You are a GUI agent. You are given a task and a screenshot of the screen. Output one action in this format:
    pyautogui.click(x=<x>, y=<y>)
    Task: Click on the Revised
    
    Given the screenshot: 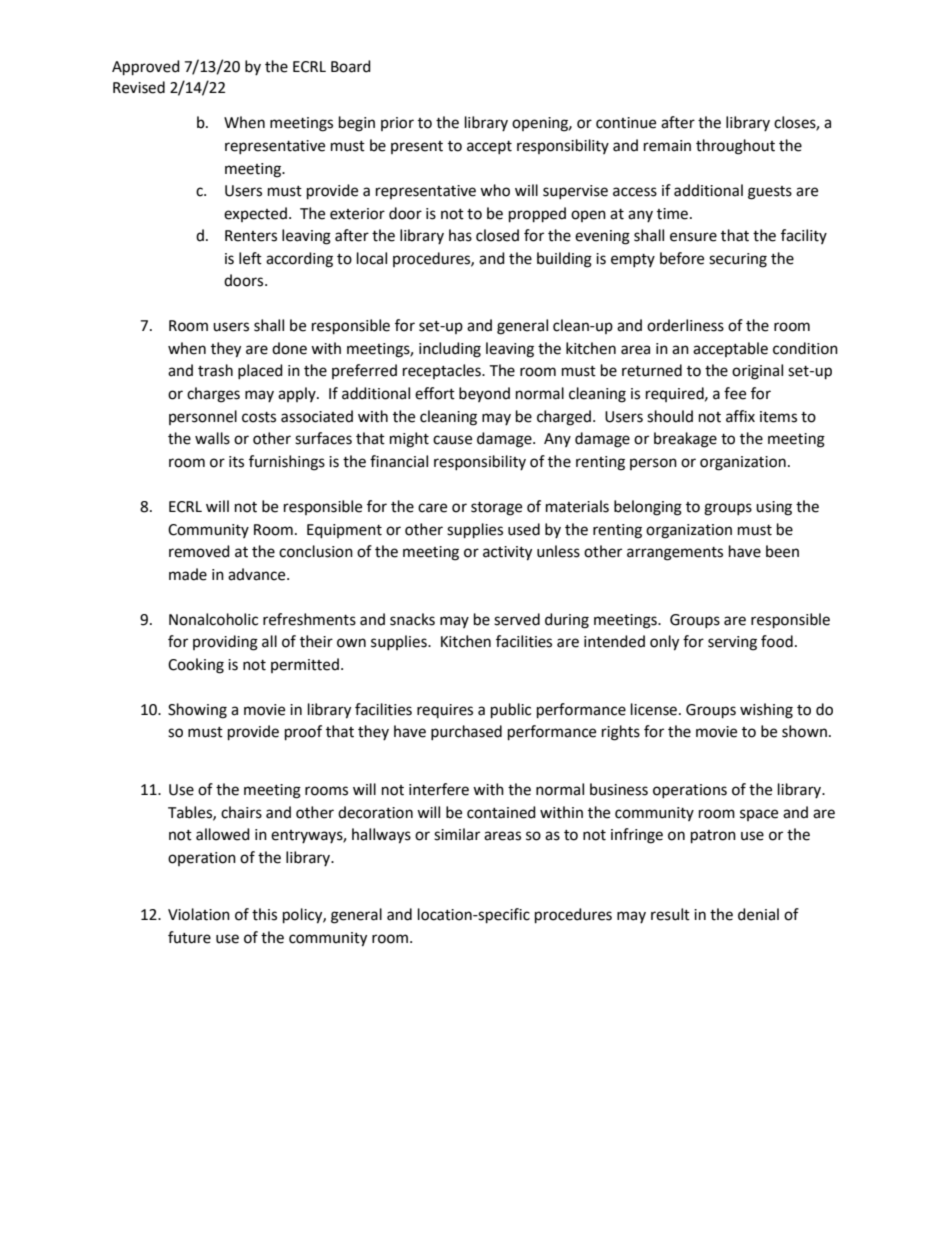 What is the action you would take?
    pyautogui.click(x=139, y=87)
